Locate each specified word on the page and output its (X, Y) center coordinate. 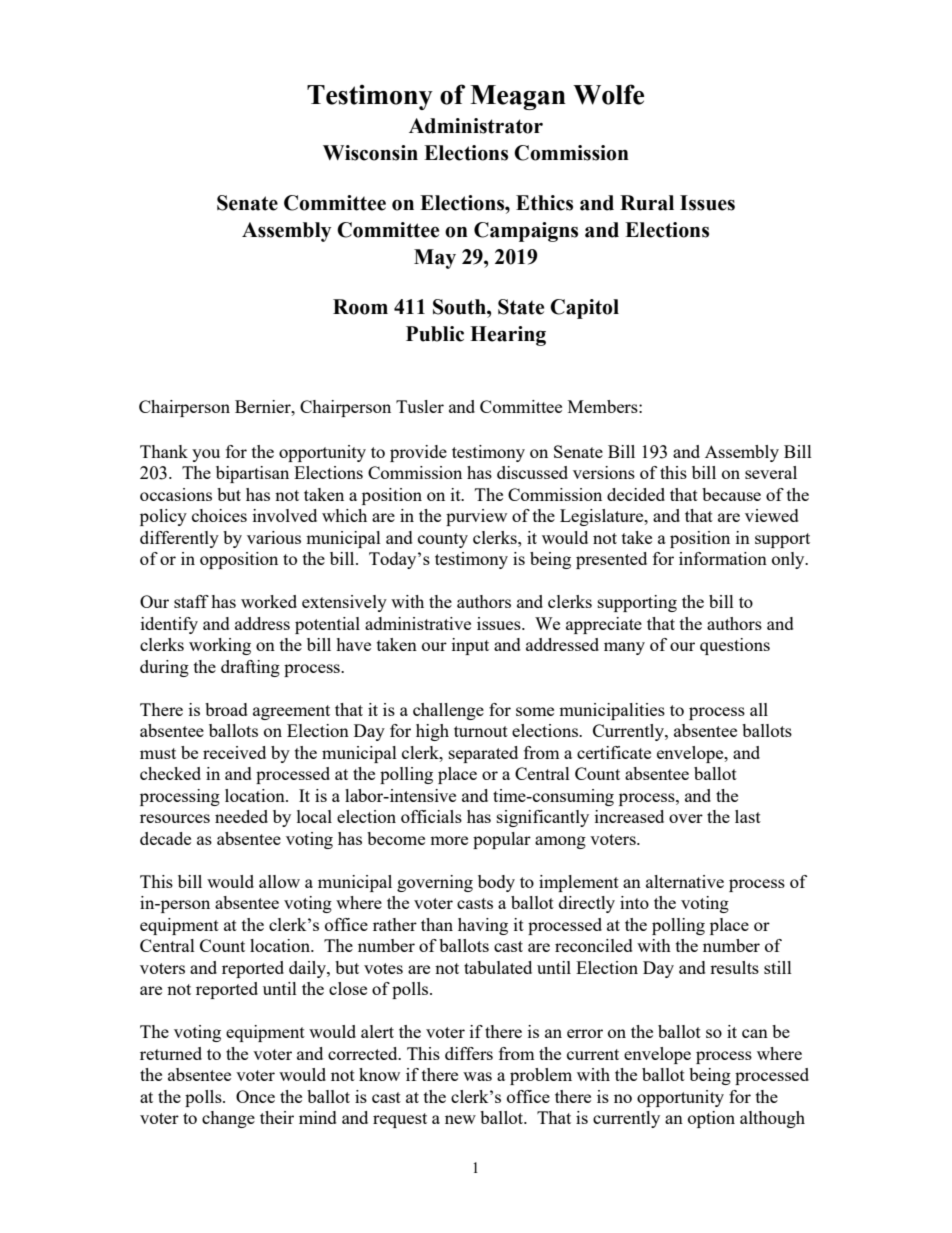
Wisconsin (370, 153)
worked (269, 601)
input (470, 646)
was (477, 1076)
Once (255, 1096)
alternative (685, 881)
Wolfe (608, 94)
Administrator (476, 126)
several (771, 472)
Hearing (508, 336)
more (449, 840)
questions (735, 646)
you (206, 455)
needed (241, 816)
